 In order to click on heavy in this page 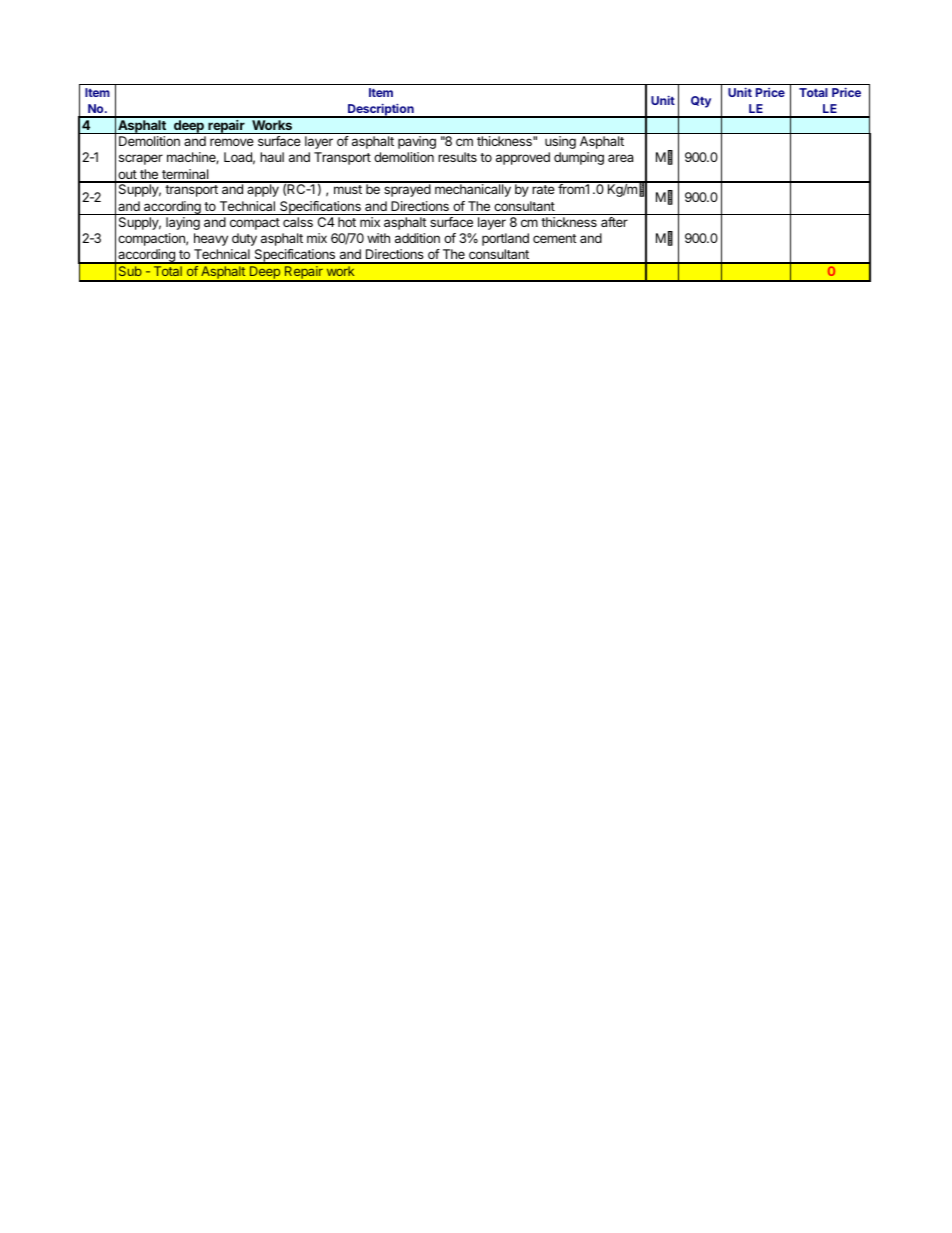, I will do `click(211, 239)`.
